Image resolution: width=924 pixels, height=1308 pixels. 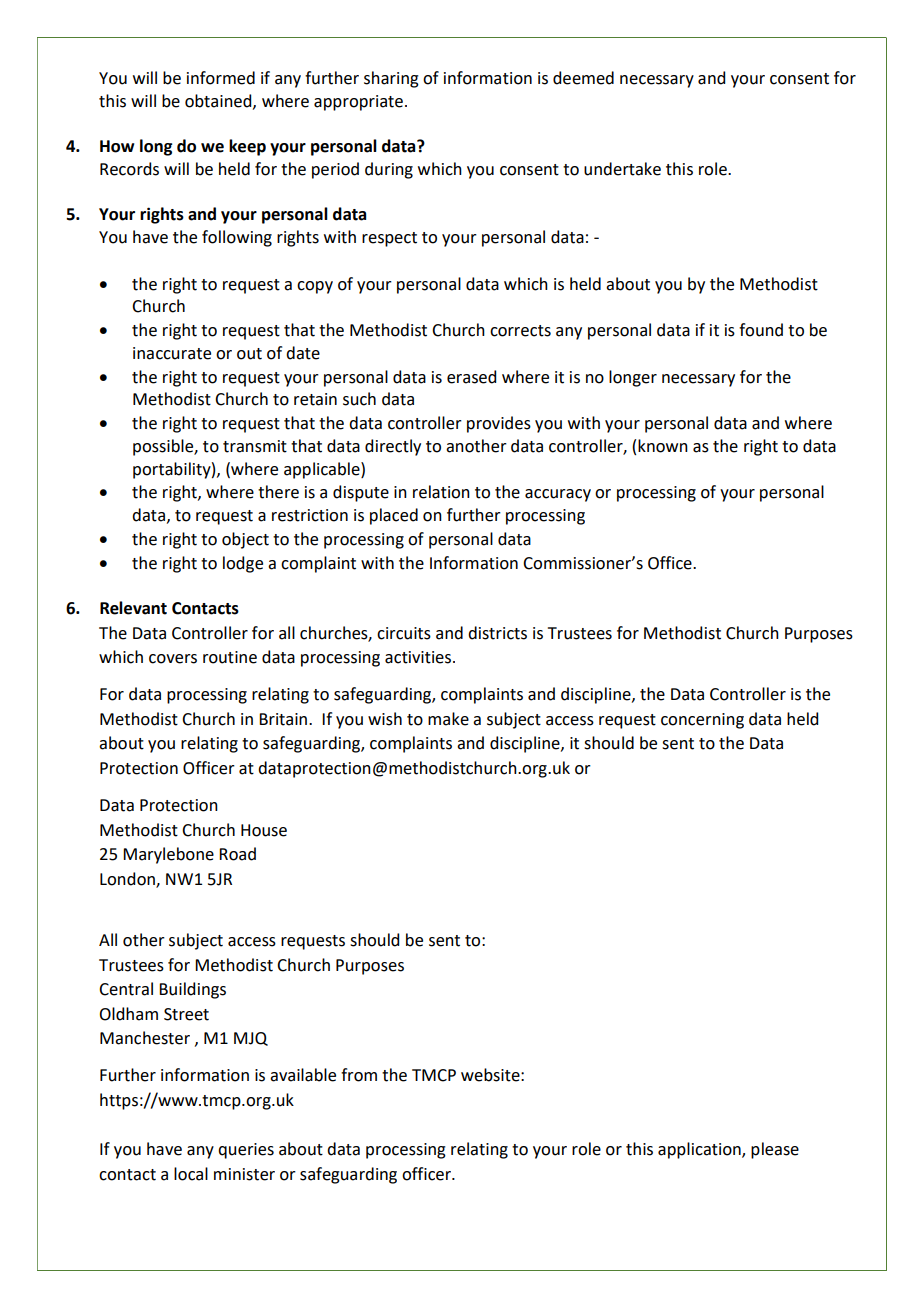 I want to click on application, so click(x=700, y=1150).
